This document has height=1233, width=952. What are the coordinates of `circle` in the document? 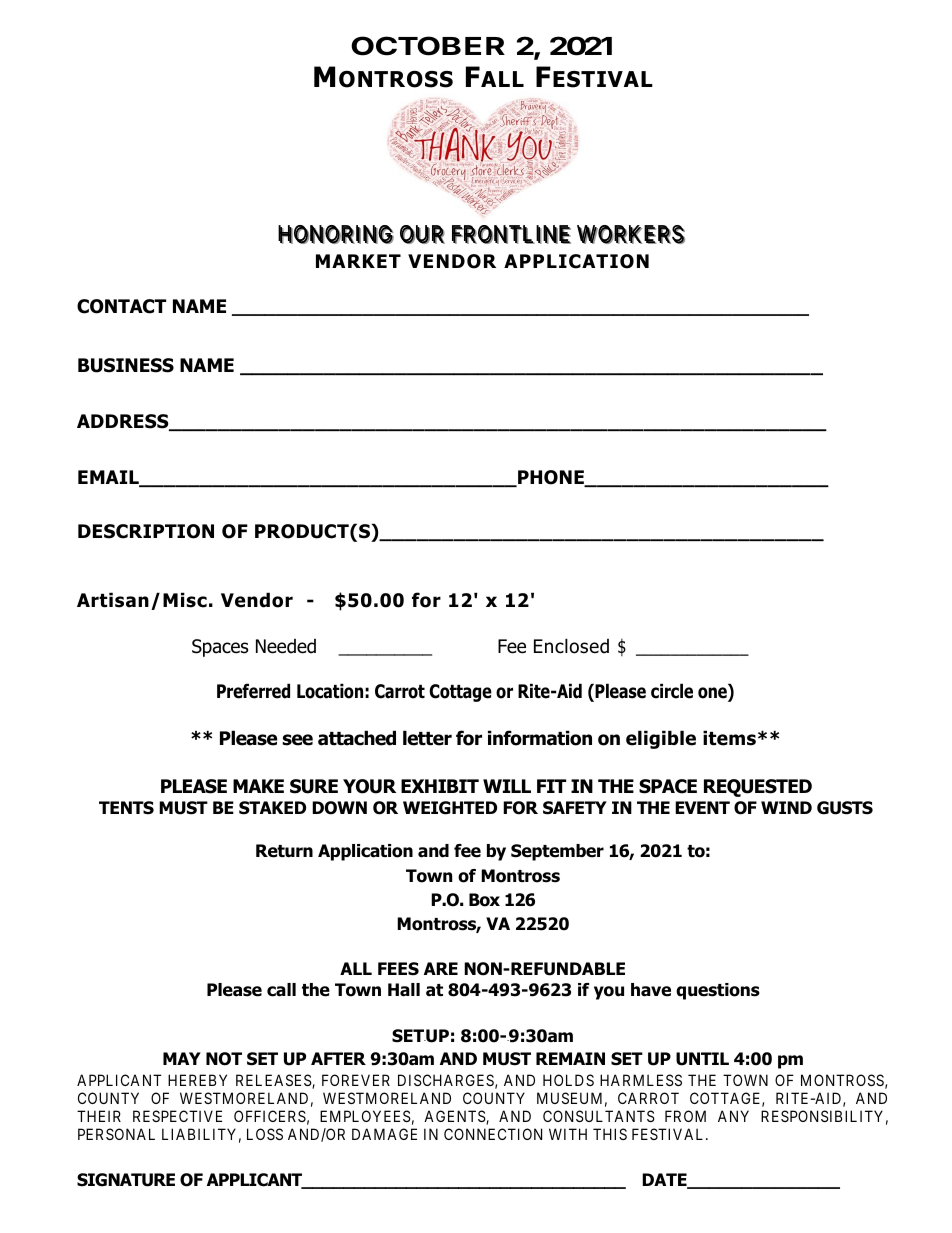 It's located at (672, 691).
